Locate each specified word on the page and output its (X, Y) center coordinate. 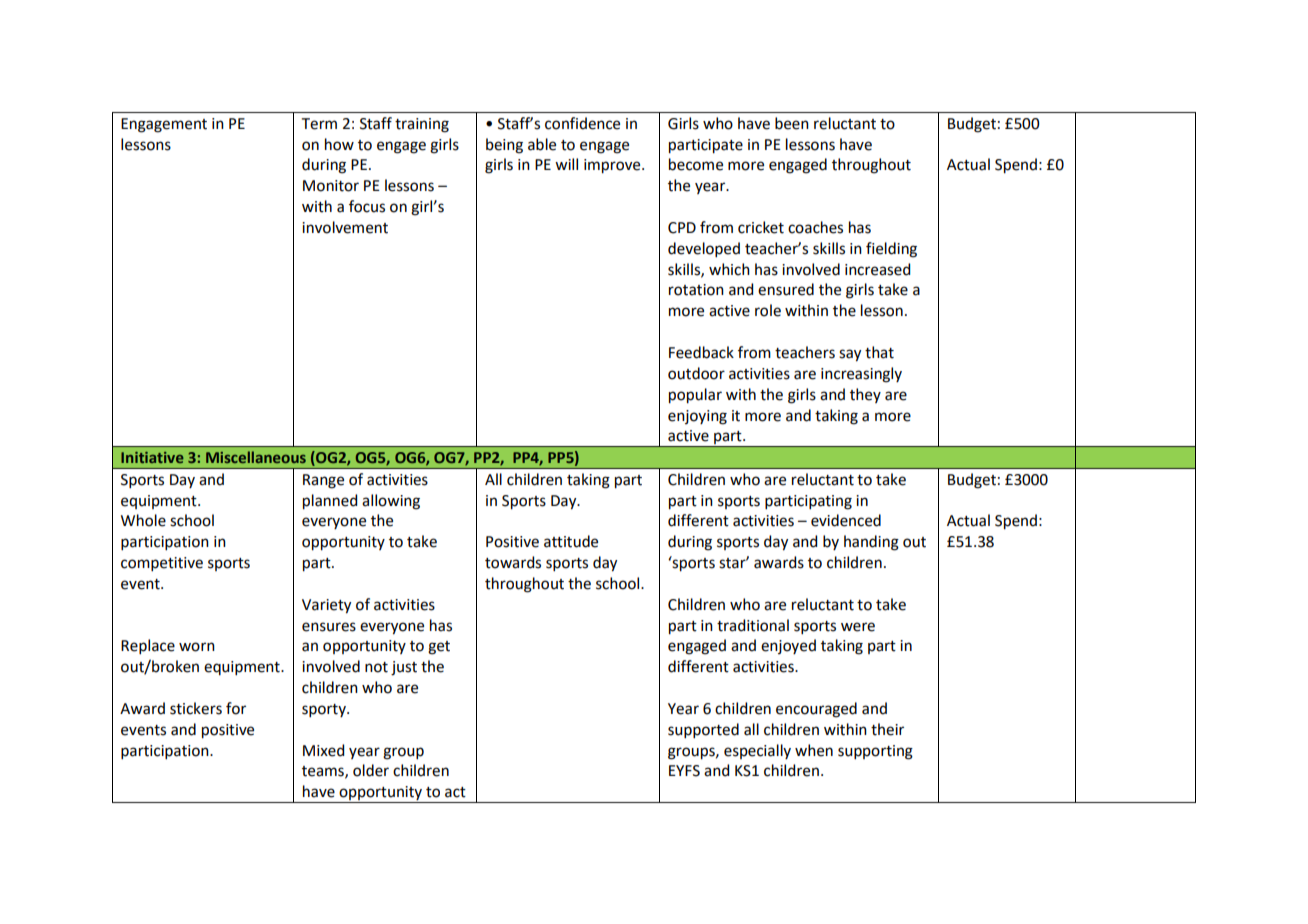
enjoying (697, 417)
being (504, 146)
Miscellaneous (256, 457)
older (371, 770)
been (792, 123)
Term (319, 124)
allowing (391, 502)
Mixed (323, 750)
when (814, 750)
